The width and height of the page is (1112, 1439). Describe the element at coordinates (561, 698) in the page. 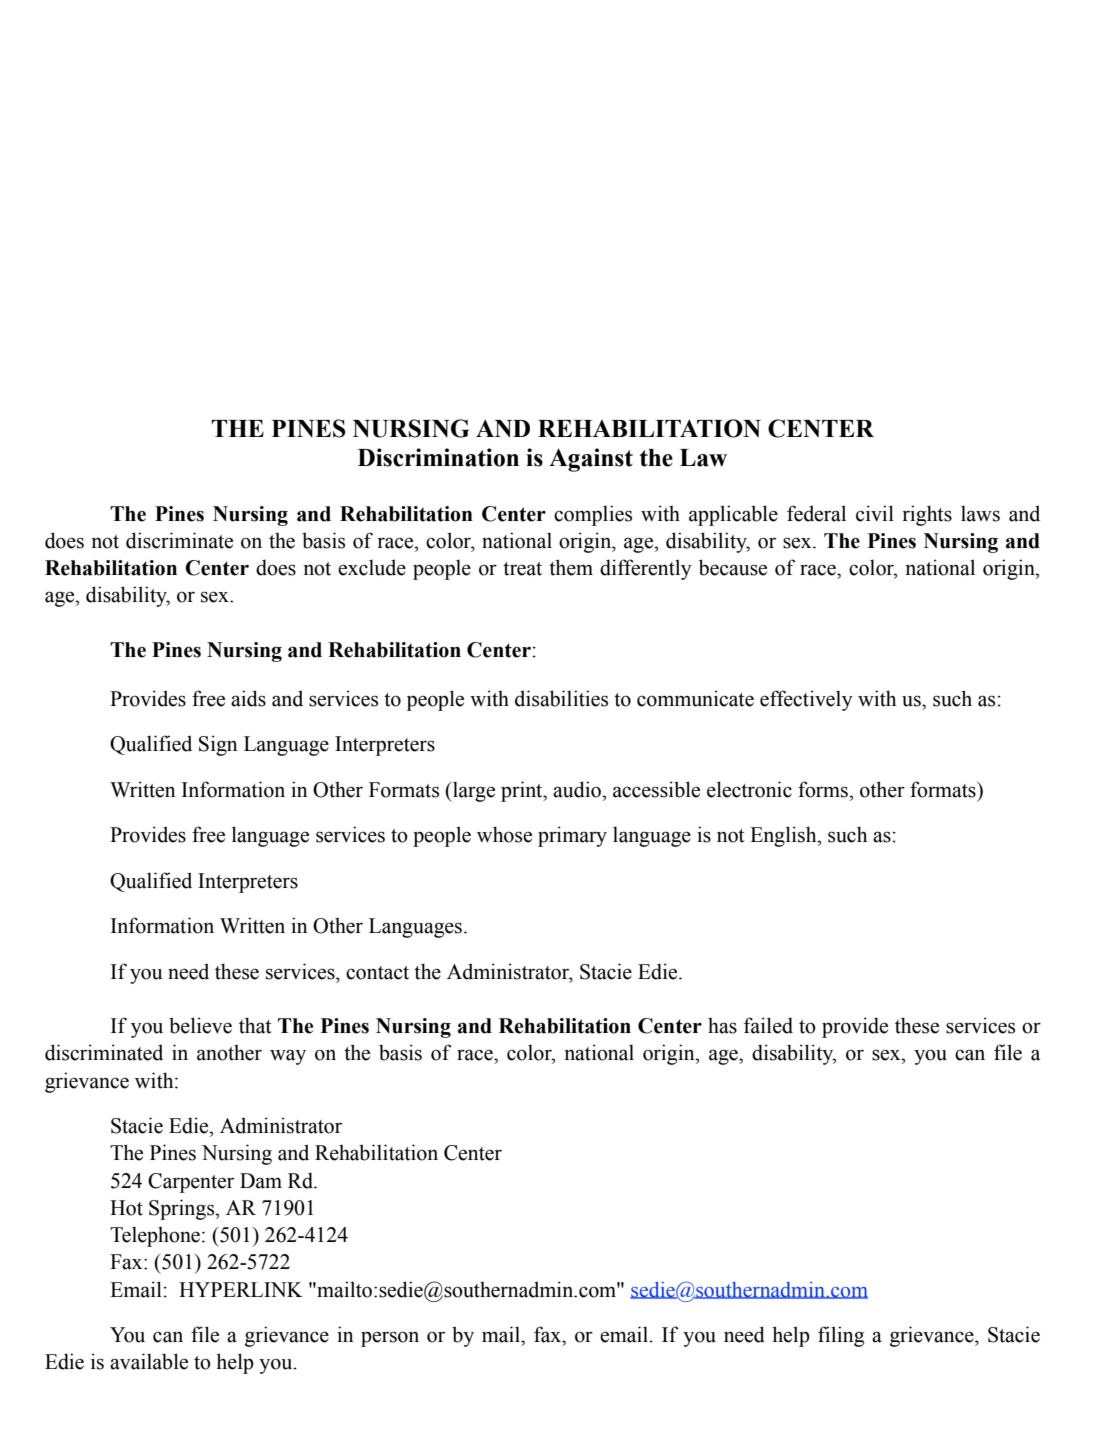

I see `disabilities` at that location.
